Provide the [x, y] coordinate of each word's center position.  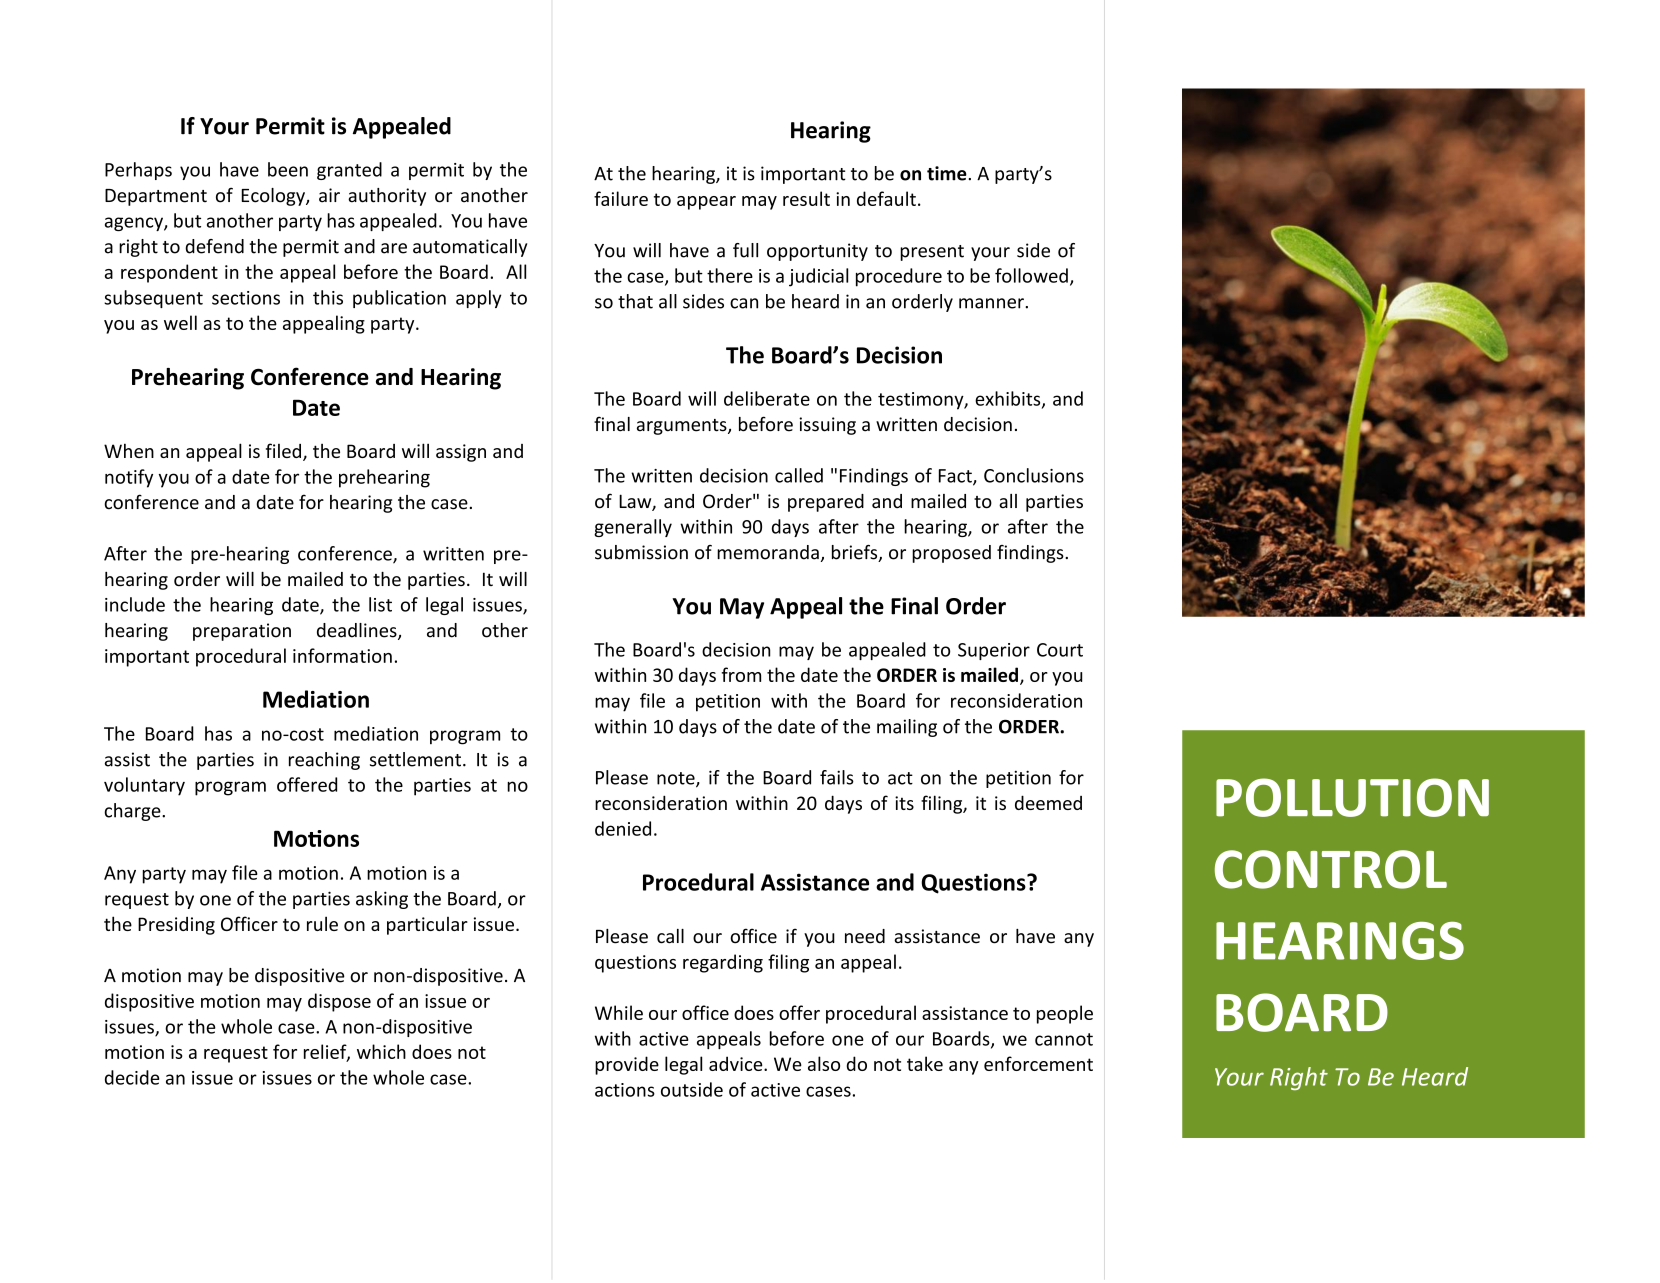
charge [133, 812]
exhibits [1009, 399]
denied [623, 828]
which [381, 1051]
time [947, 173]
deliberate [767, 398]
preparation [242, 632]
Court [1060, 650]
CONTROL [1331, 869]
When [129, 450]
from [741, 674]
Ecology [274, 197]
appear [706, 203]
